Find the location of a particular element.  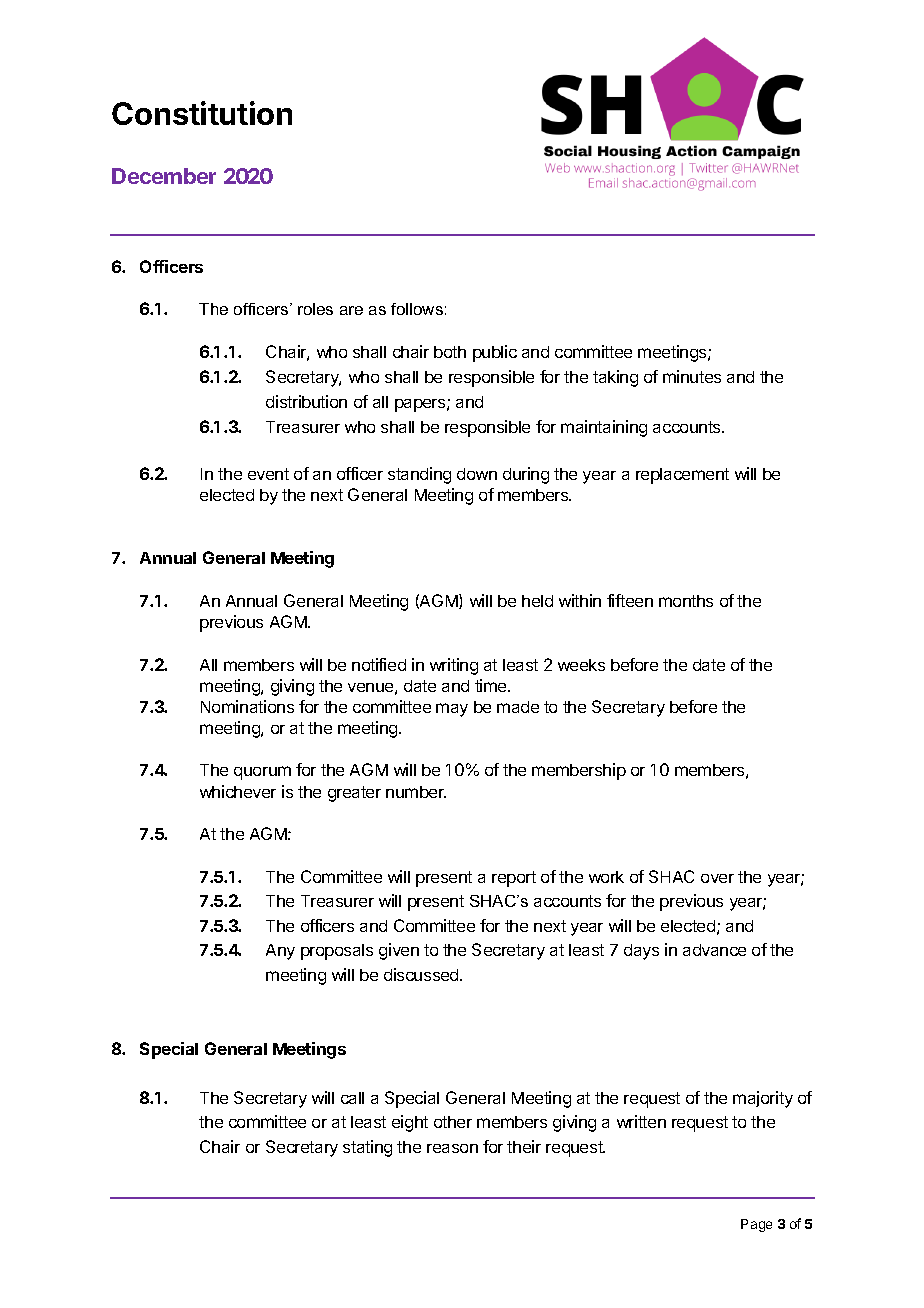

down is located at coordinates (477, 474).
